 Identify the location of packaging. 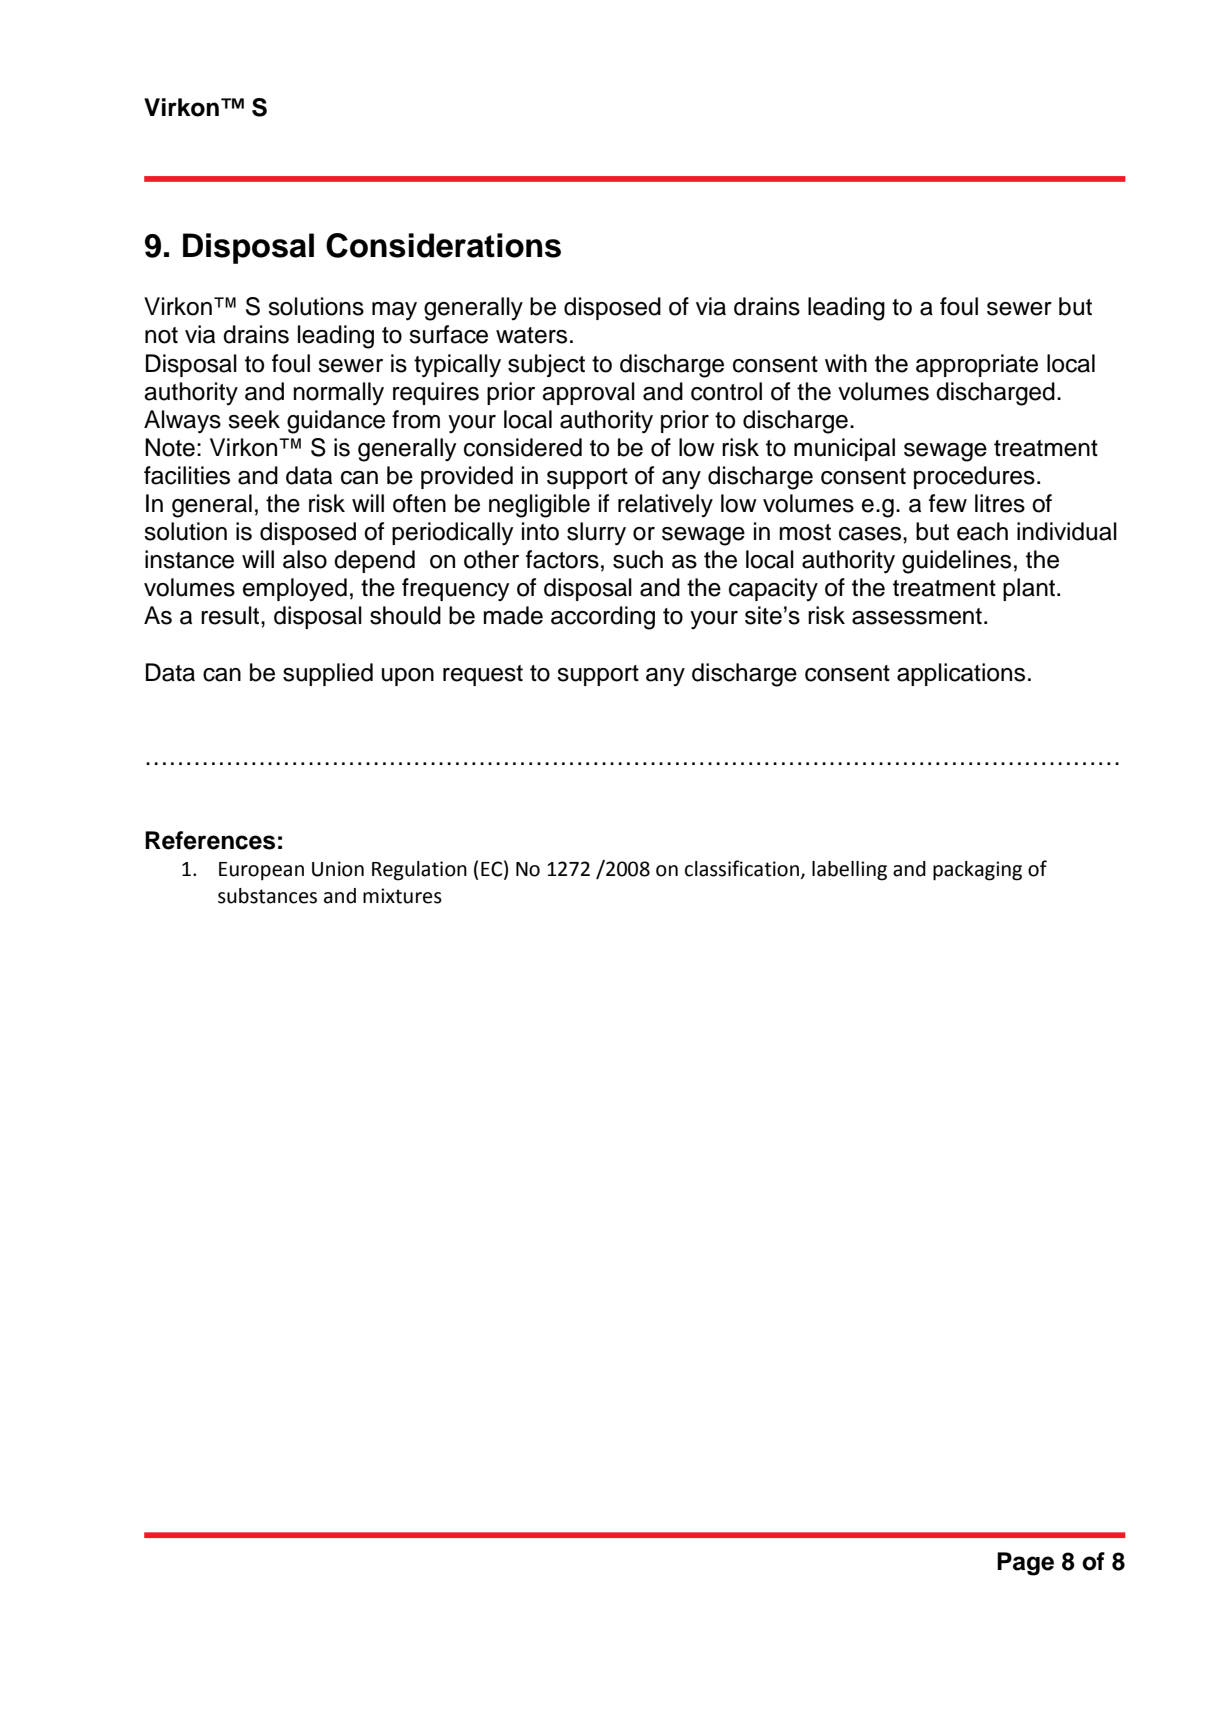
(977, 871).
